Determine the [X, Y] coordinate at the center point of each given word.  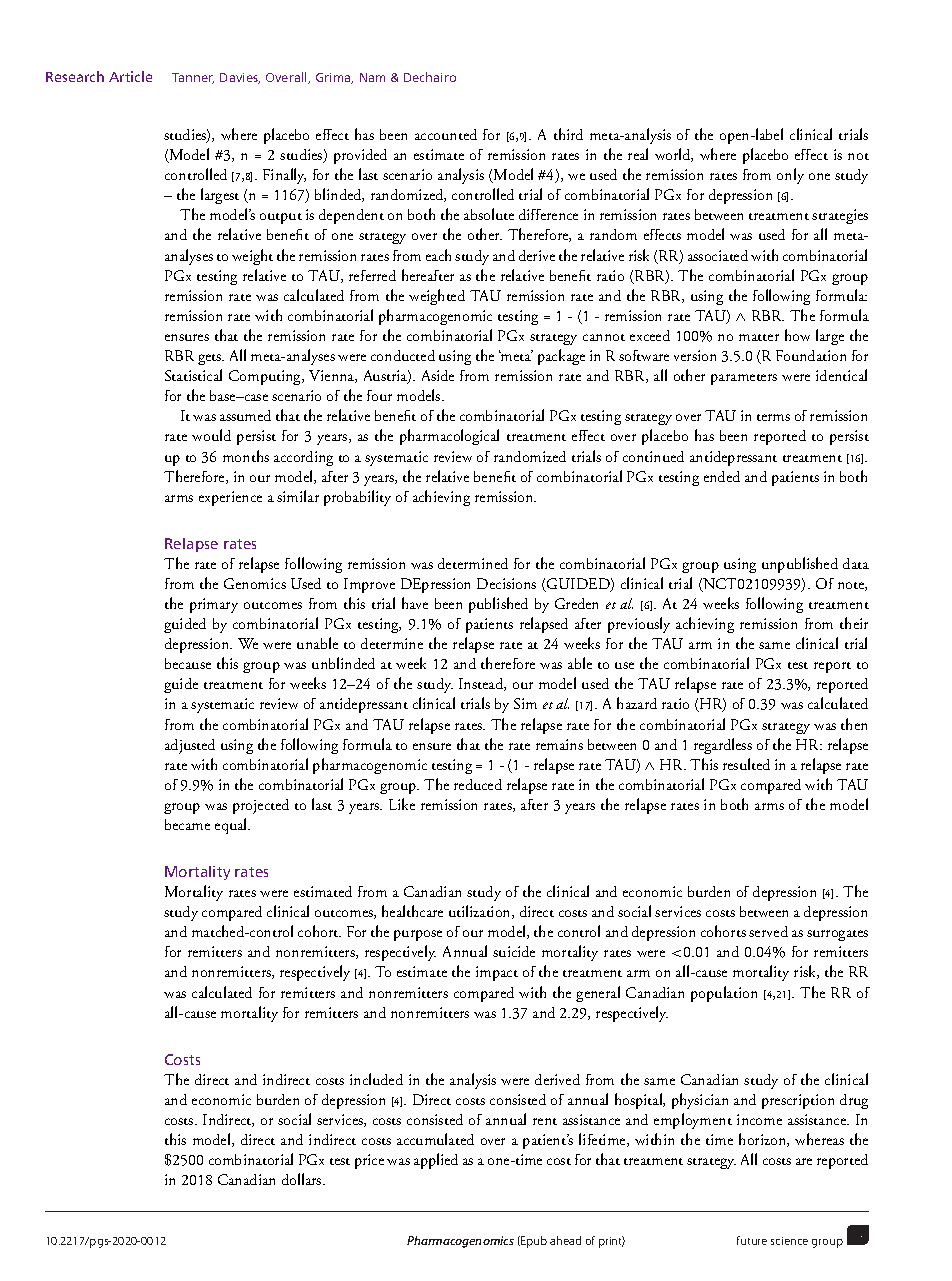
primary [214, 605]
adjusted [190, 746]
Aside [438, 375]
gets [211, 359]
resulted [746, 764]
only [790, 176]
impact [497, 973]
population [724, 994]
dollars [303, 1179]
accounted [446, 134]
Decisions [506, 583]
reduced [478, 784]
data [856, 563]
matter [759, 337]
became [187, 824]
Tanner [193, 78]
